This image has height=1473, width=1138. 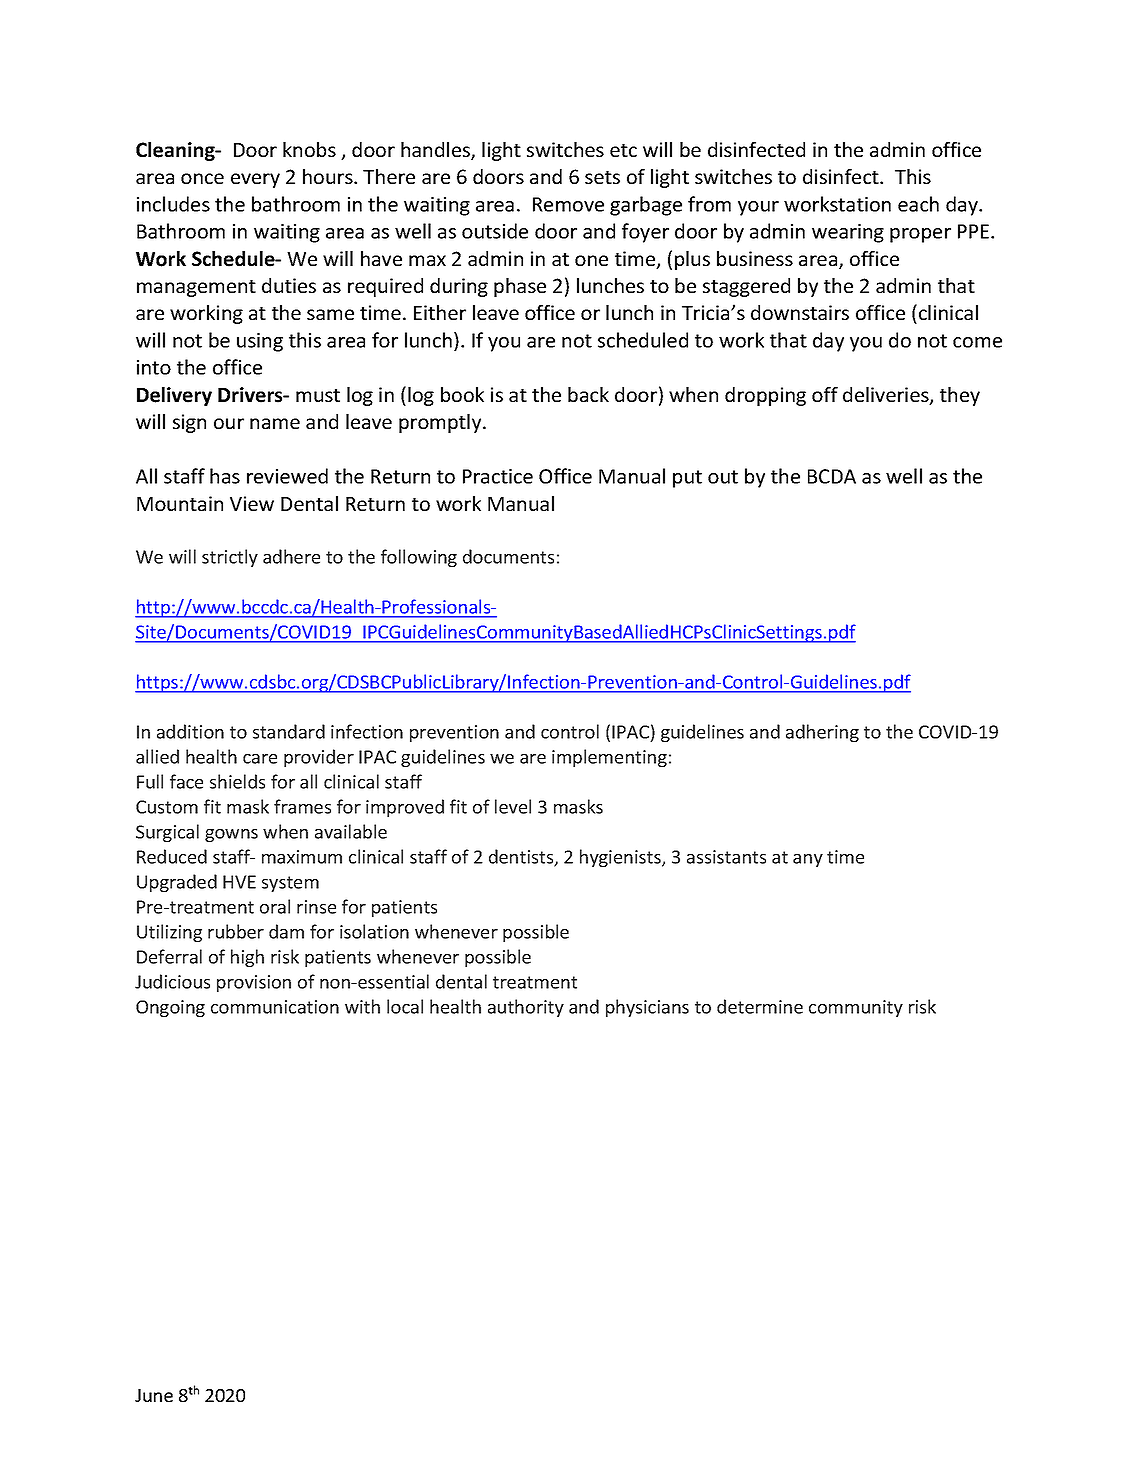 What do you see at coordinates (154, 1395) in the image?
I see `June` at bounding box center [154, 1395].
